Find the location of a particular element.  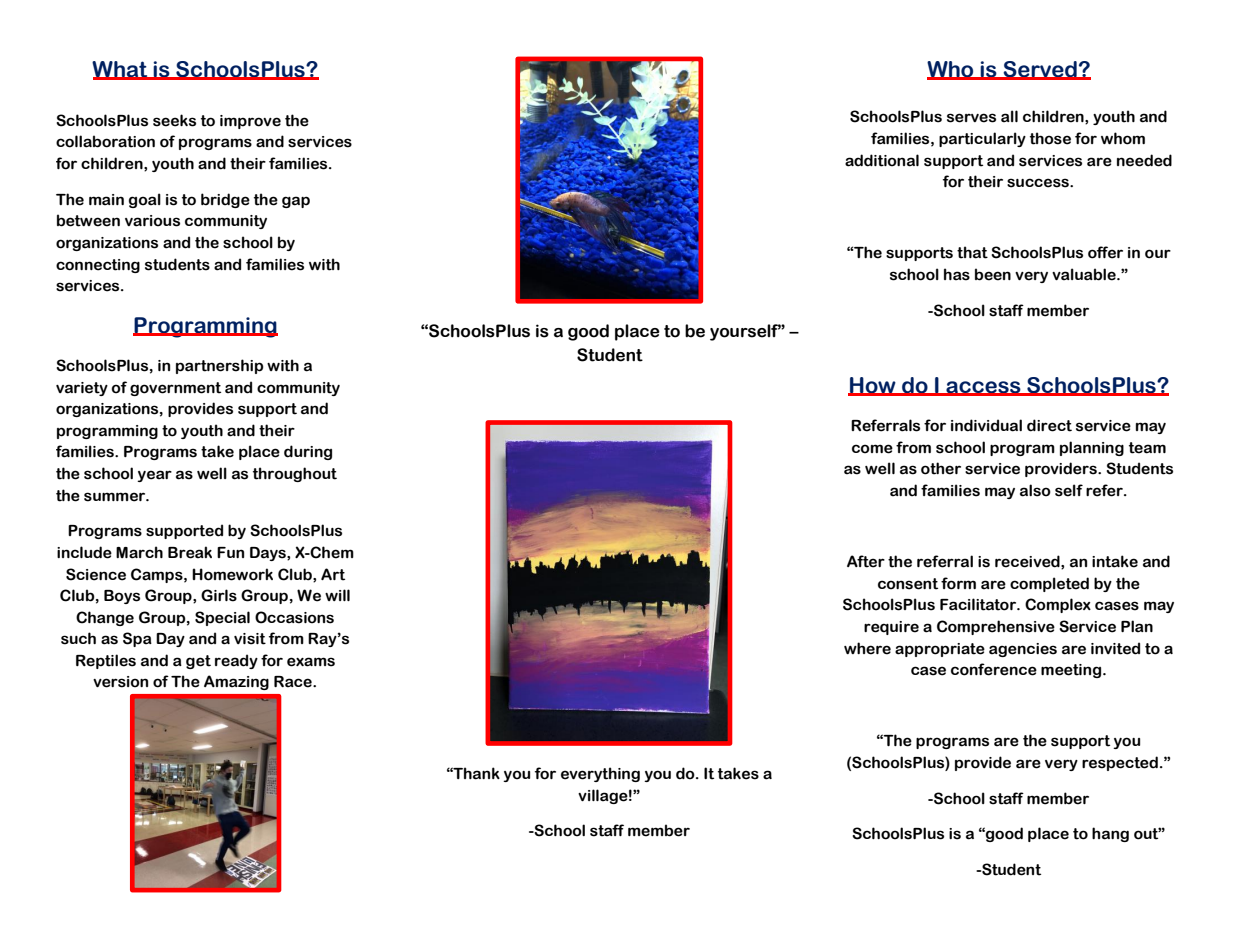

various is located at coordinates (152, 221).
